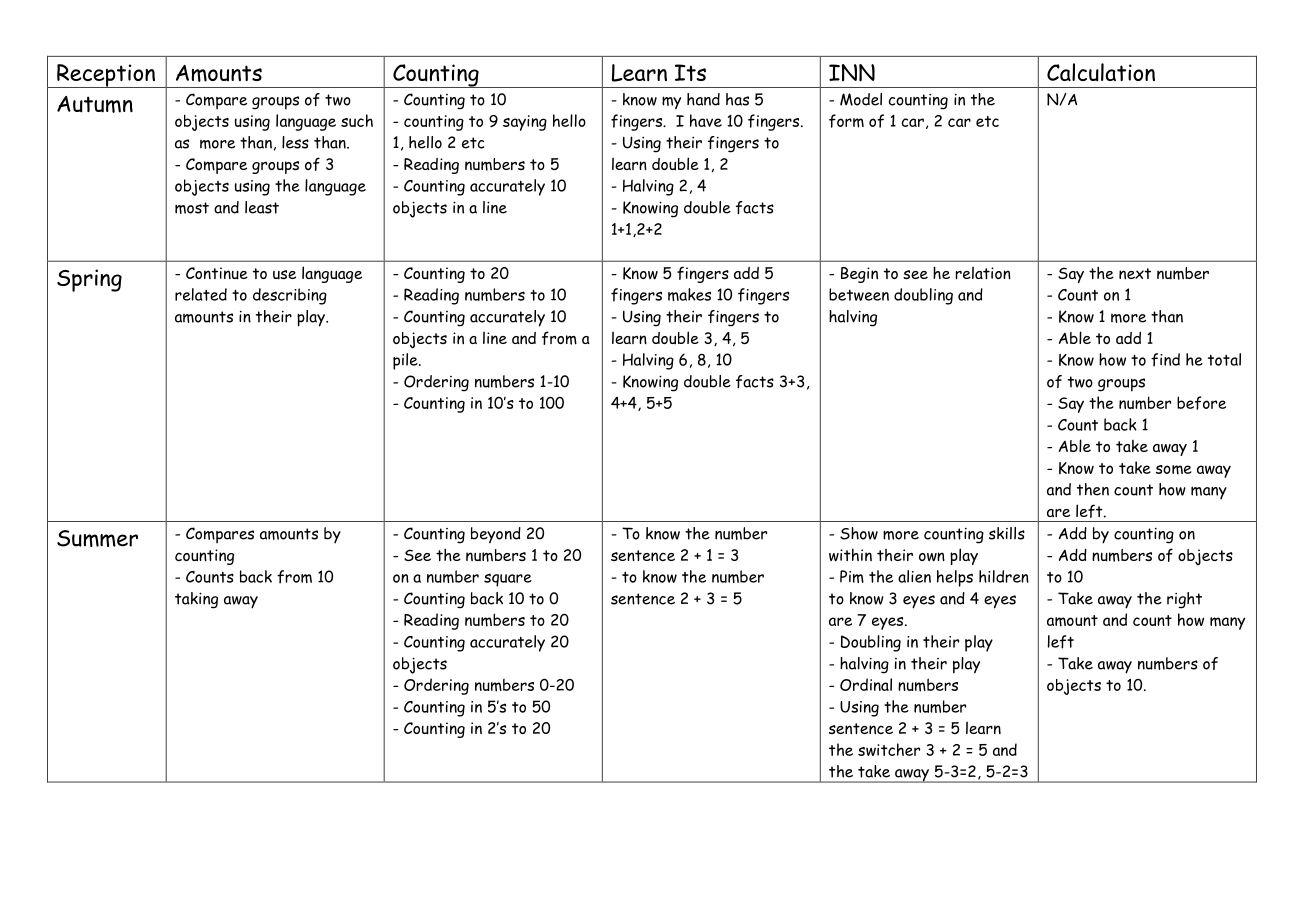  What do you see at coordinates (703, 99) in the image?
I see `hand` at bounding box center [703, 99].
